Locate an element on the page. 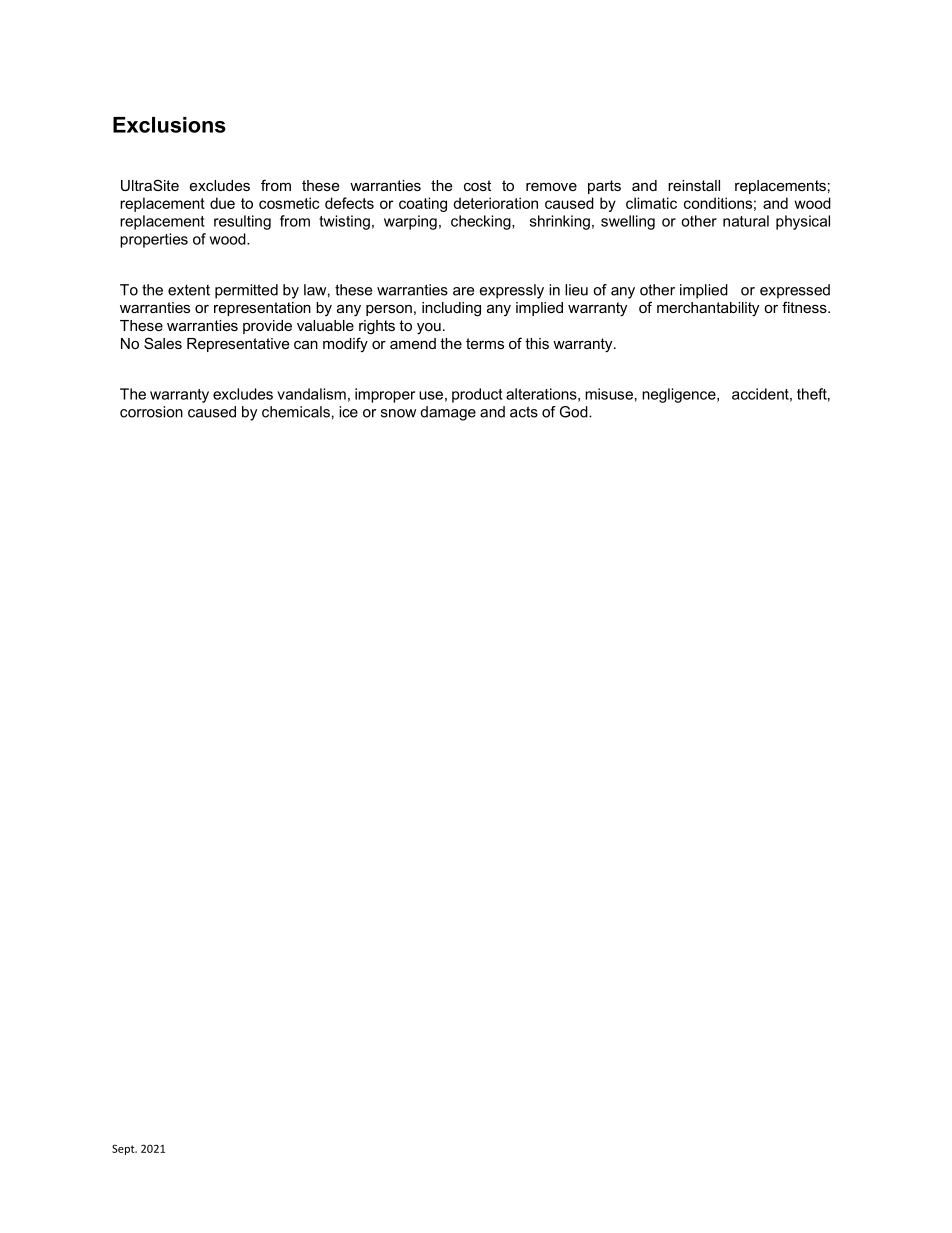 This page has width=952, height=1233. chemicals is located at coordinates (296, 412).
